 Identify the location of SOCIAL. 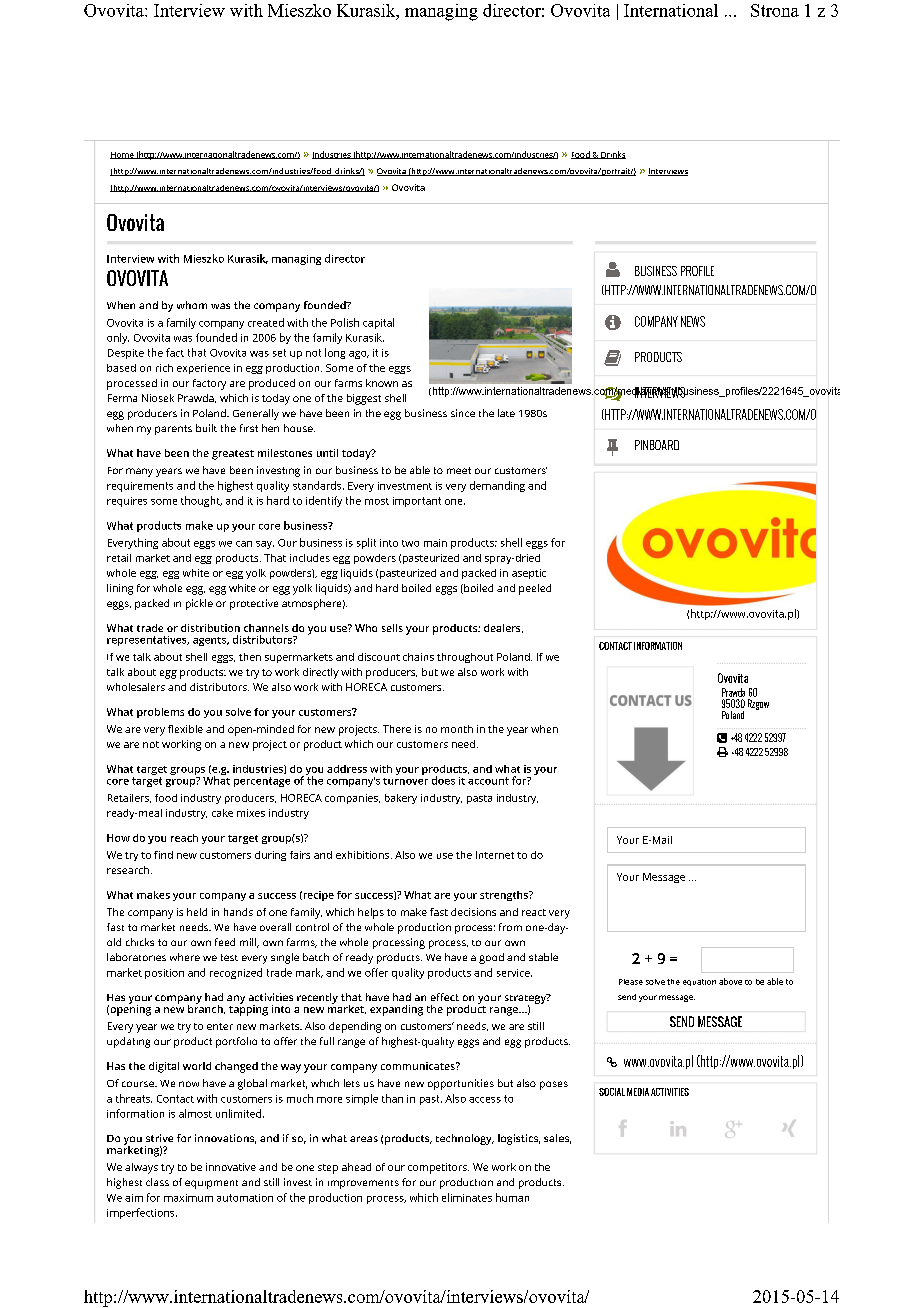
(612, 1092).
